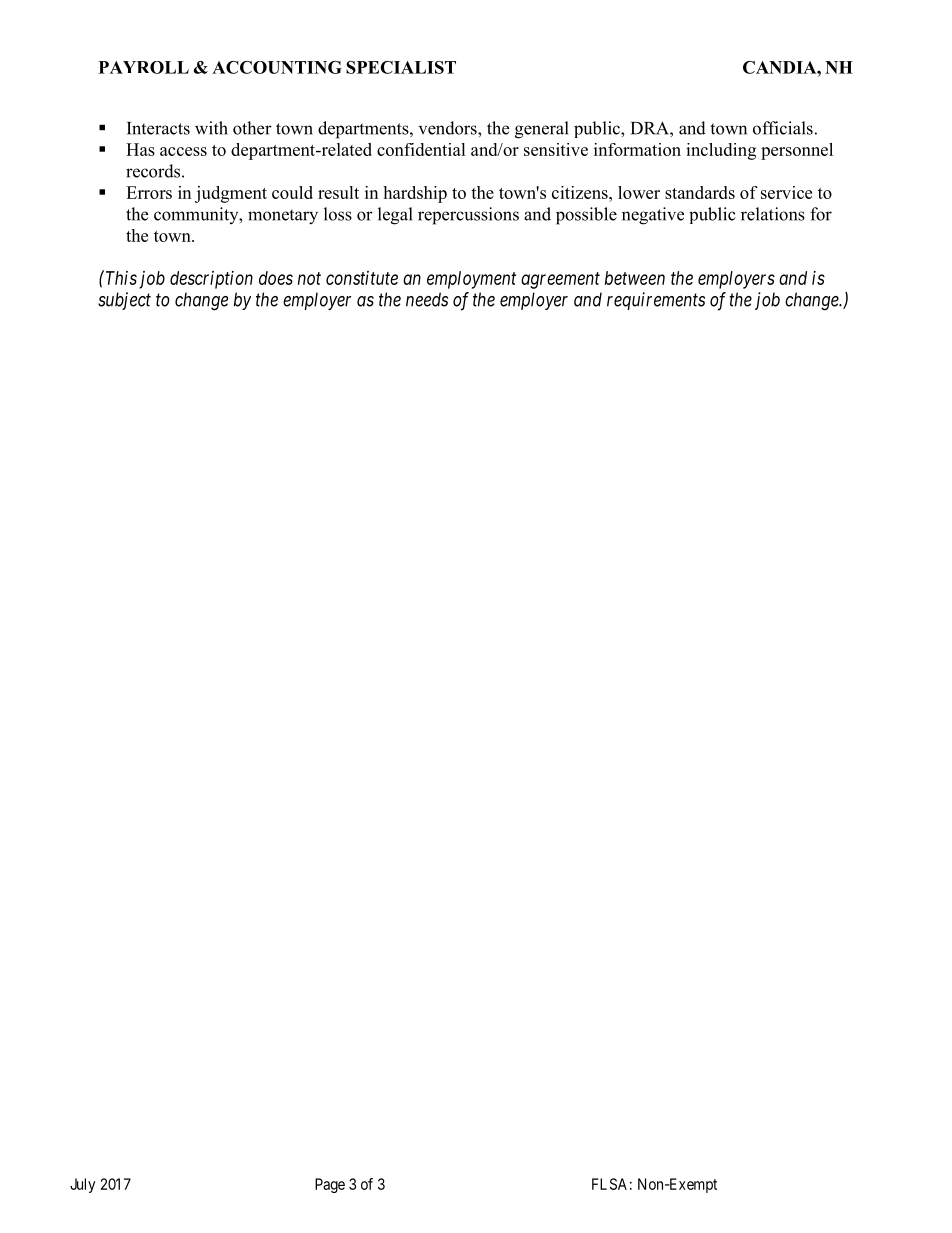 The width and height of the screenshot is (952, 1233). What do you see at coordinates (449, 128) in the screenshot?
I see `vendors` at bounding box center [449, 128].
